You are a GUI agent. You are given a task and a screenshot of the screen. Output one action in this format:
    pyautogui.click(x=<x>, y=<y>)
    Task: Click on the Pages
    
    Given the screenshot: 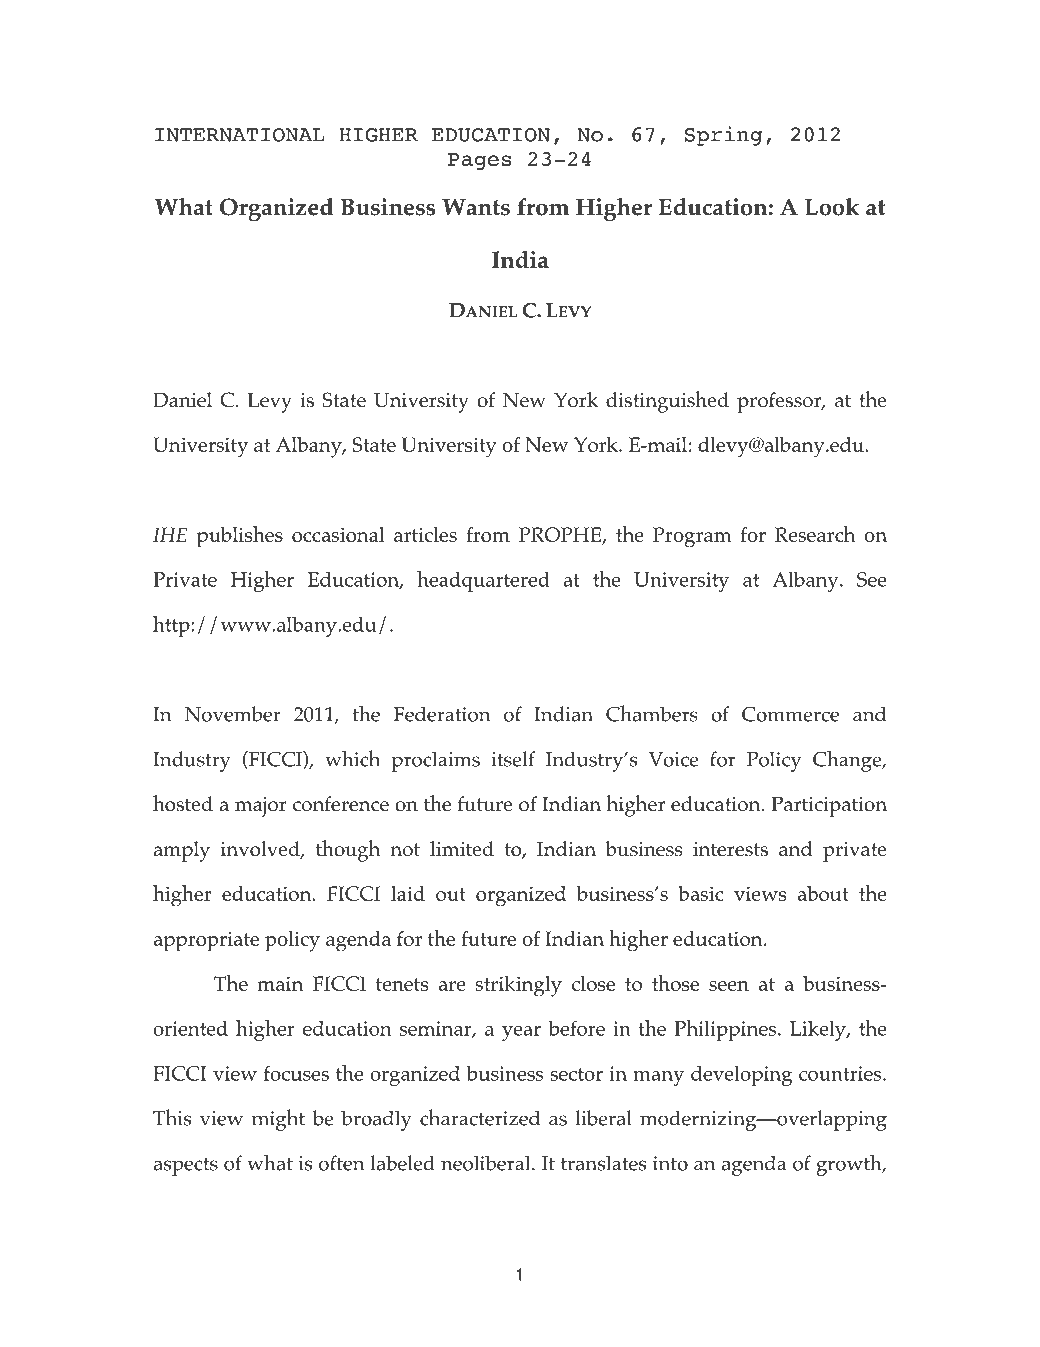 What is the action you would take?
    pyautogui.click(x=480, y=161)
